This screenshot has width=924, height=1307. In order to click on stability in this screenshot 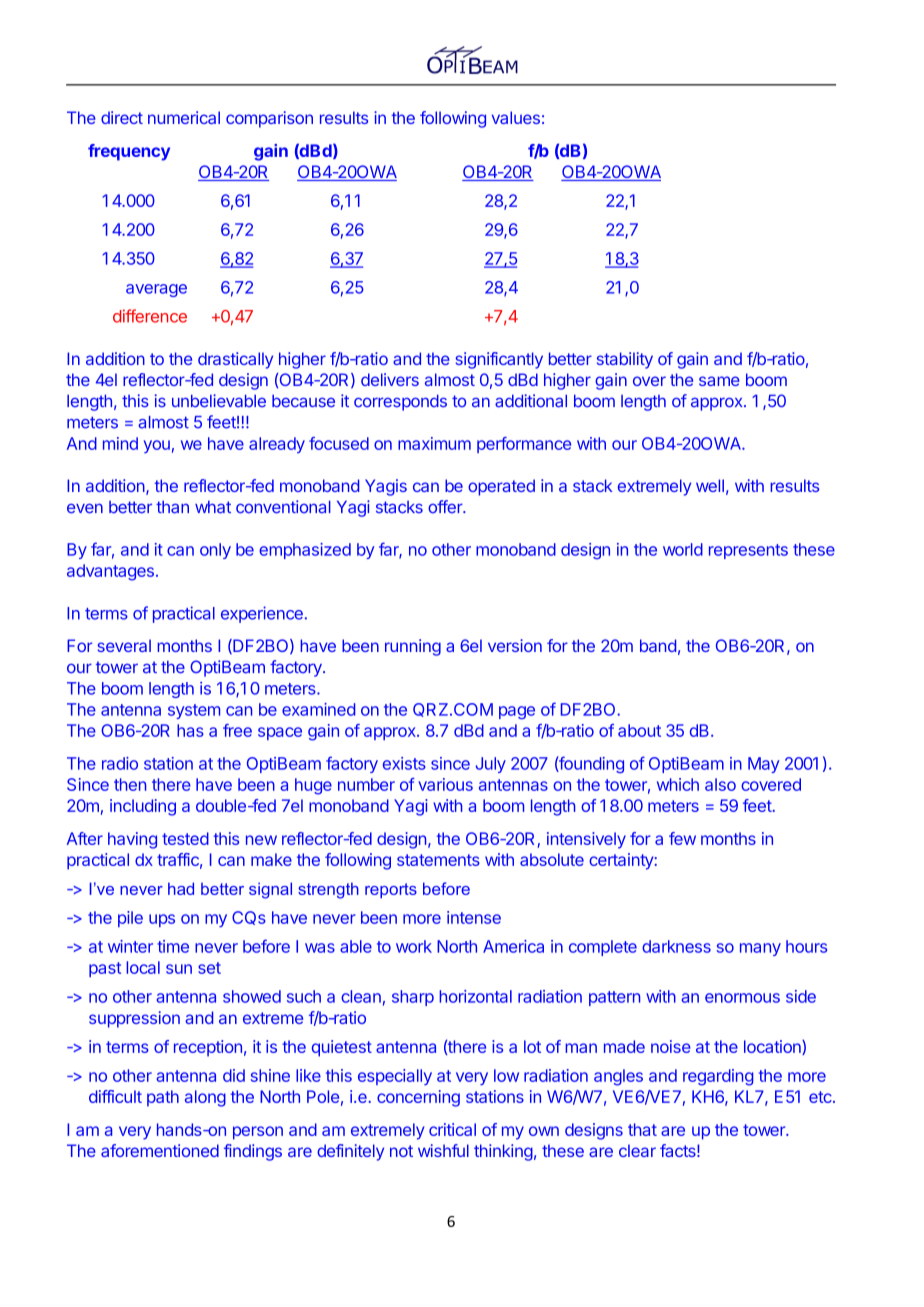, I will do `click(625, 360)`.
